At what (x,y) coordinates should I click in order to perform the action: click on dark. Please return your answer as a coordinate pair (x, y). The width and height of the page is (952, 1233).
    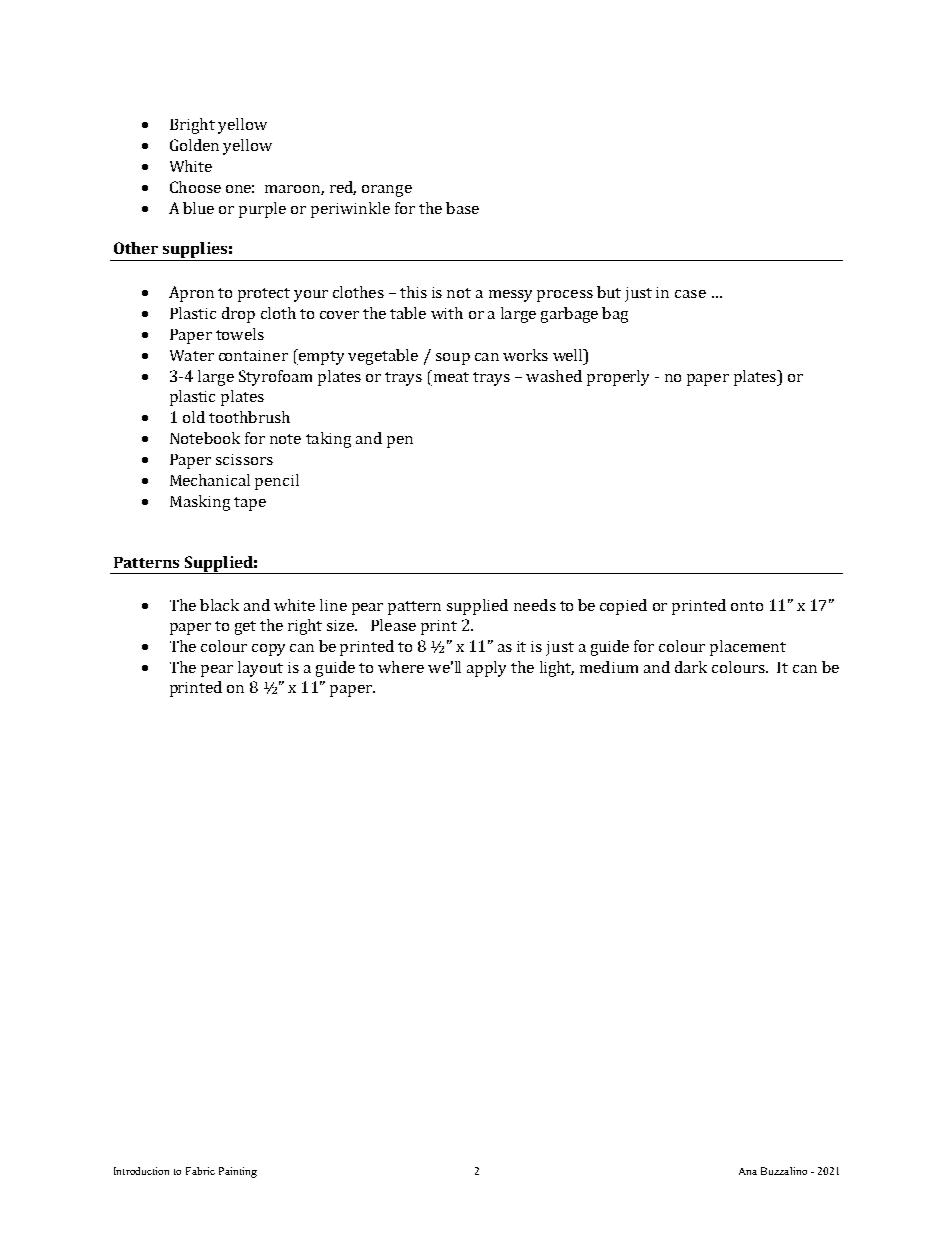
    Looking at the image, I should click on (691, 667).
